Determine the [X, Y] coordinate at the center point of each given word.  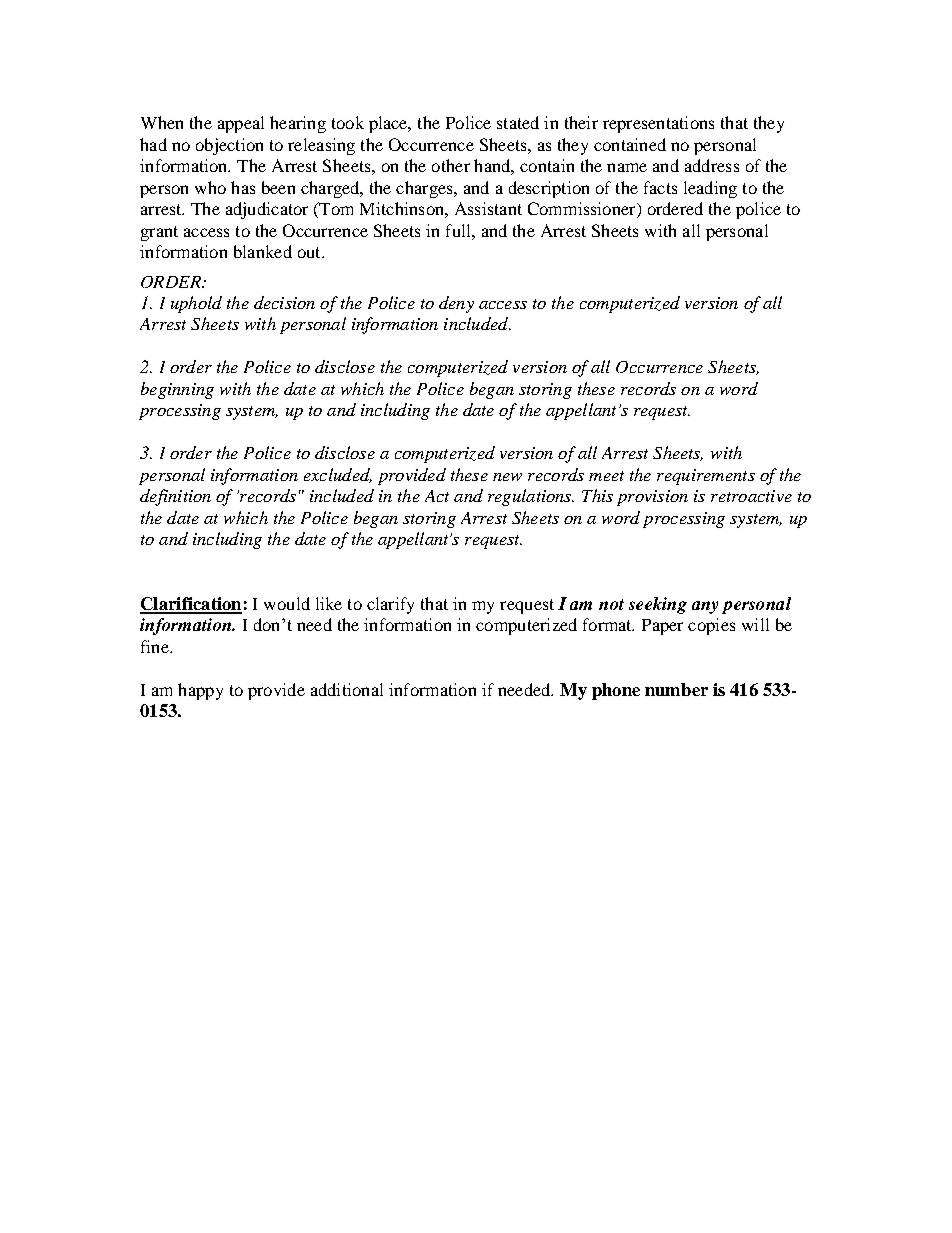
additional [347, 689]
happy [200, 691]
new [507, 477]
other [451, 165]
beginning [177, 390]
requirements [706, 477]
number [676, 689]
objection [229, 146]
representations [658, 124]
